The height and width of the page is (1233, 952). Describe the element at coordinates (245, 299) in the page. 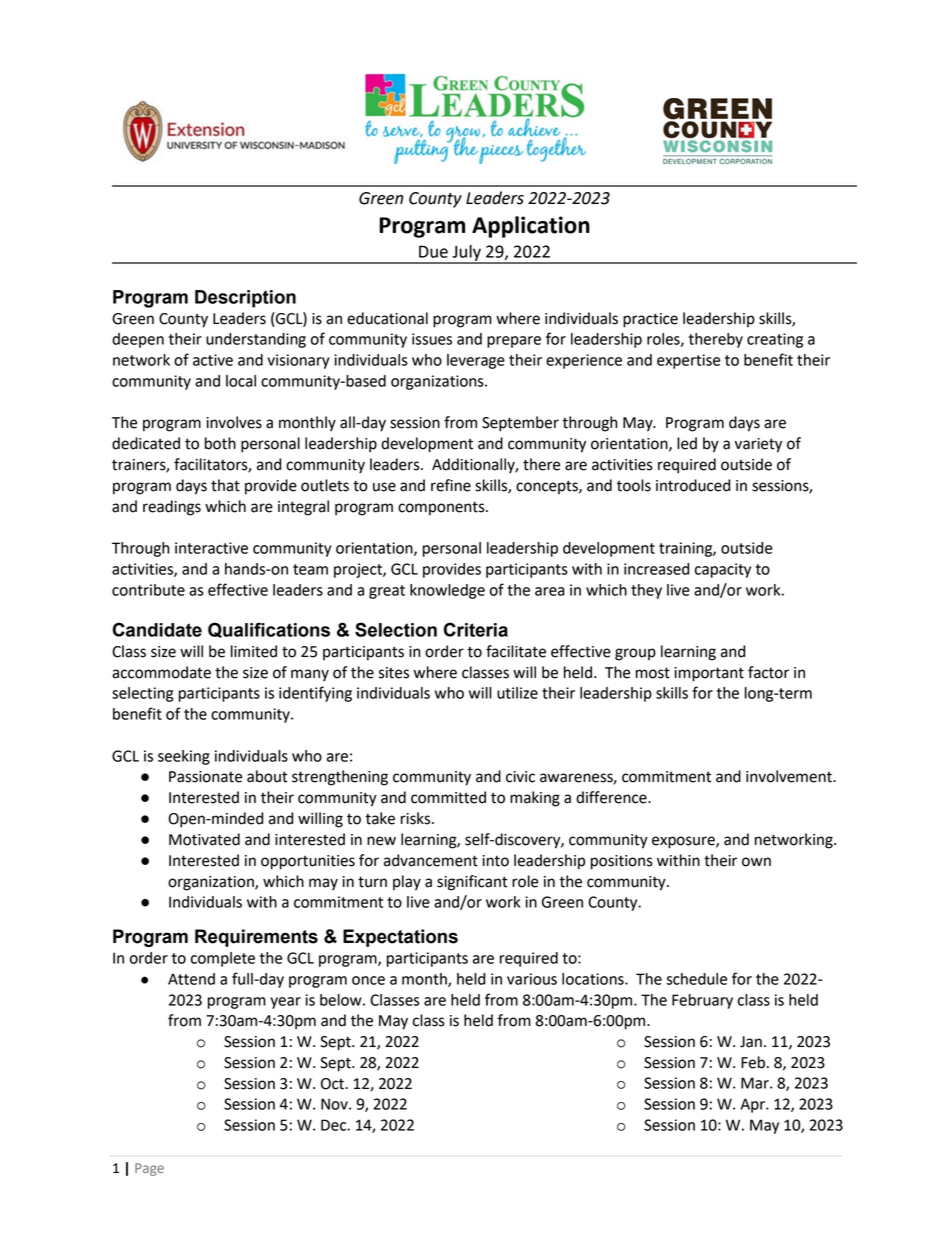

I see `Description` at that location.
